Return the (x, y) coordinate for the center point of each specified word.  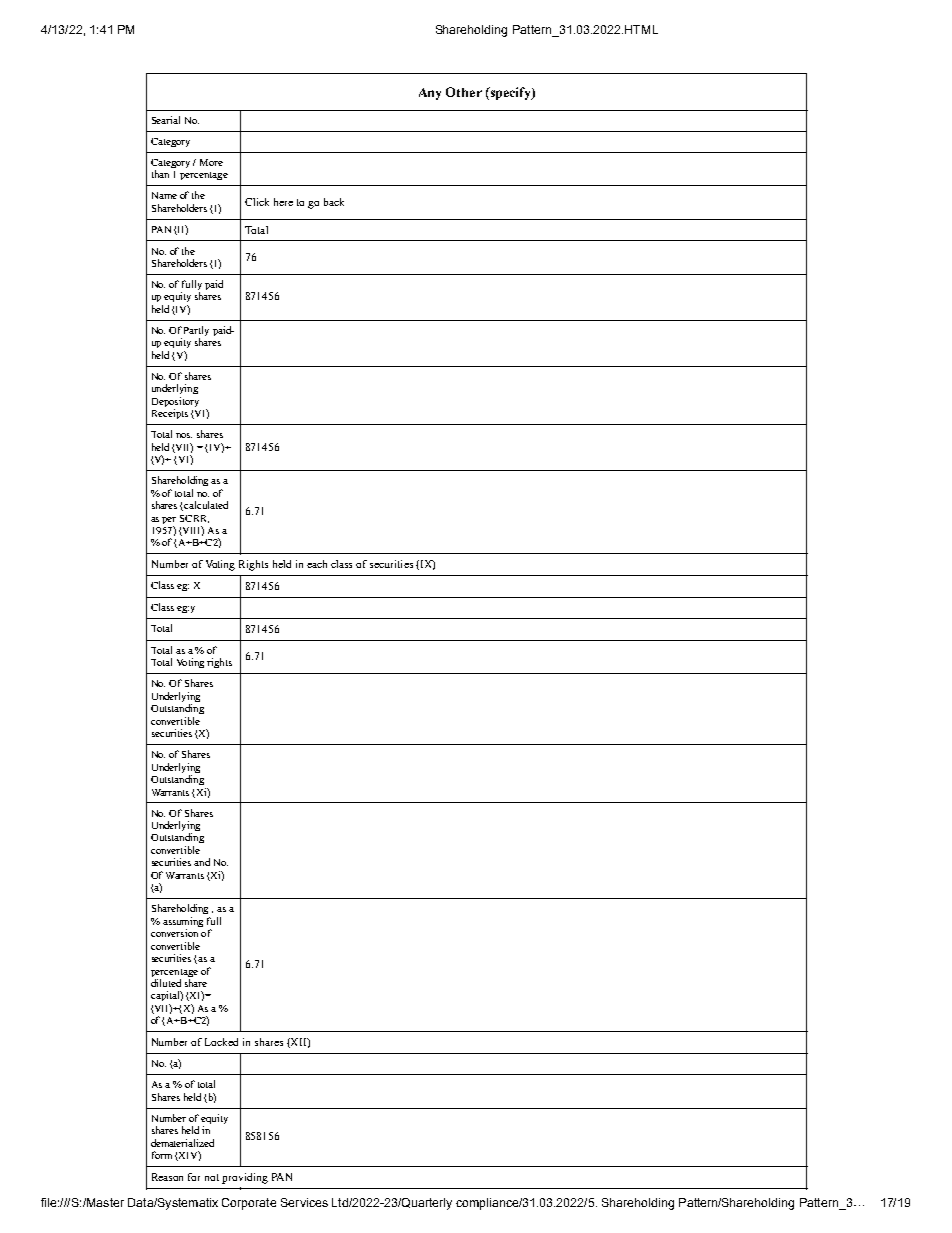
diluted (166, 983)
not (212, 1177)
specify (510, 93)
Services (304, 1202)
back (334, 202)
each (317, 564)
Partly (196, 332)
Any (430, 94)
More (211, 162)
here (283, 202)
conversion (174, 933)
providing (245, 1178)
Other (464, 92)
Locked (221, 1042)
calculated (205, 506)
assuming (183, 923)
